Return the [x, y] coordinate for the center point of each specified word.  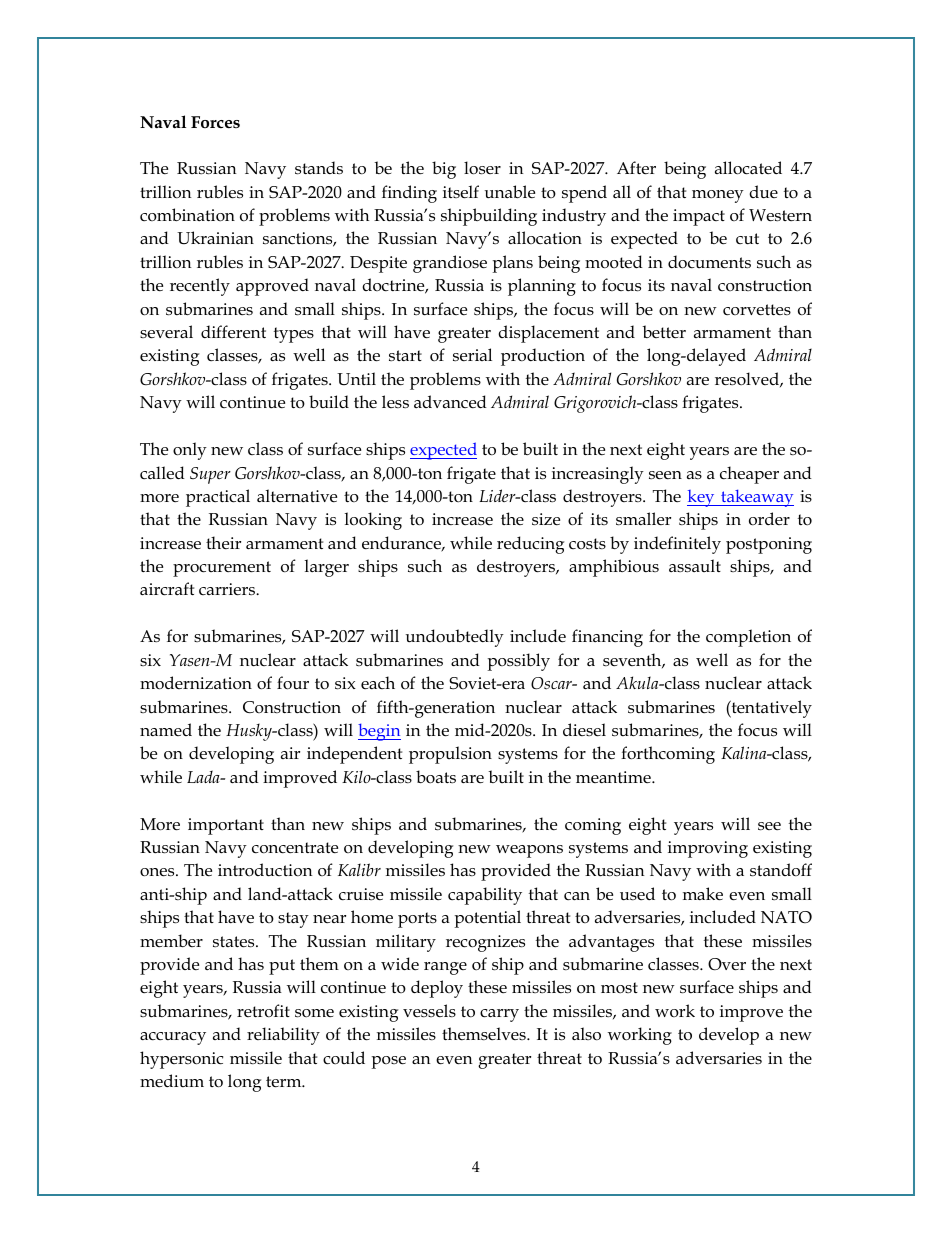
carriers [228, 589]
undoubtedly [455, 638]
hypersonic [181, 1060]
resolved [748, 379]
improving [708, 849]
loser [482, 168]
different [233, 332]
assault [695, 565]
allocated [748, 168]
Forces [215, 122]
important [226, 826]
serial [472, 355]
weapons [529, 851]
